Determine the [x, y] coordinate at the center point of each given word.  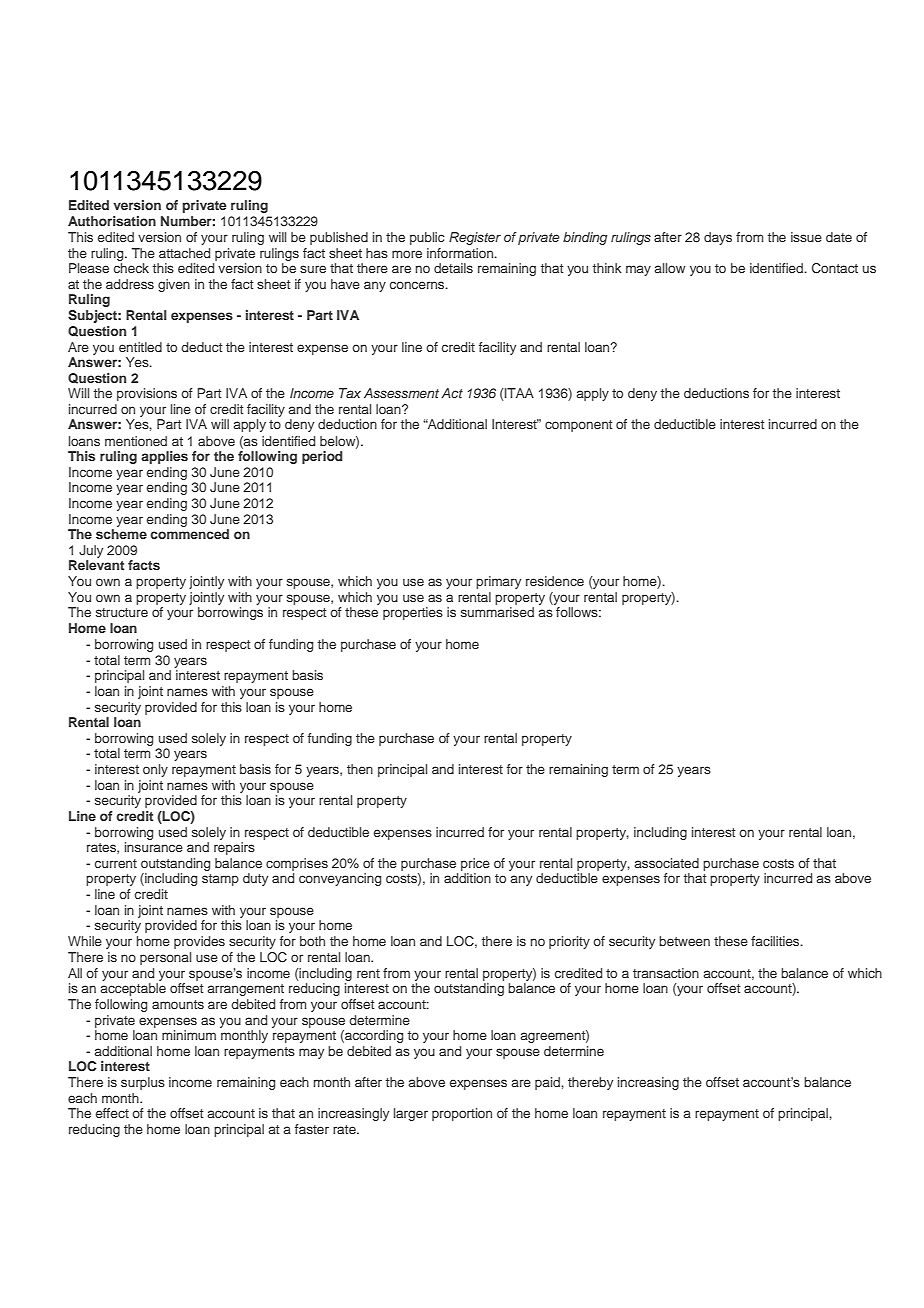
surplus [143, 1083]
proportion [462, 1114]
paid [548, 1083]
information [461, 253]
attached [184, 253]
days [718, 238]
